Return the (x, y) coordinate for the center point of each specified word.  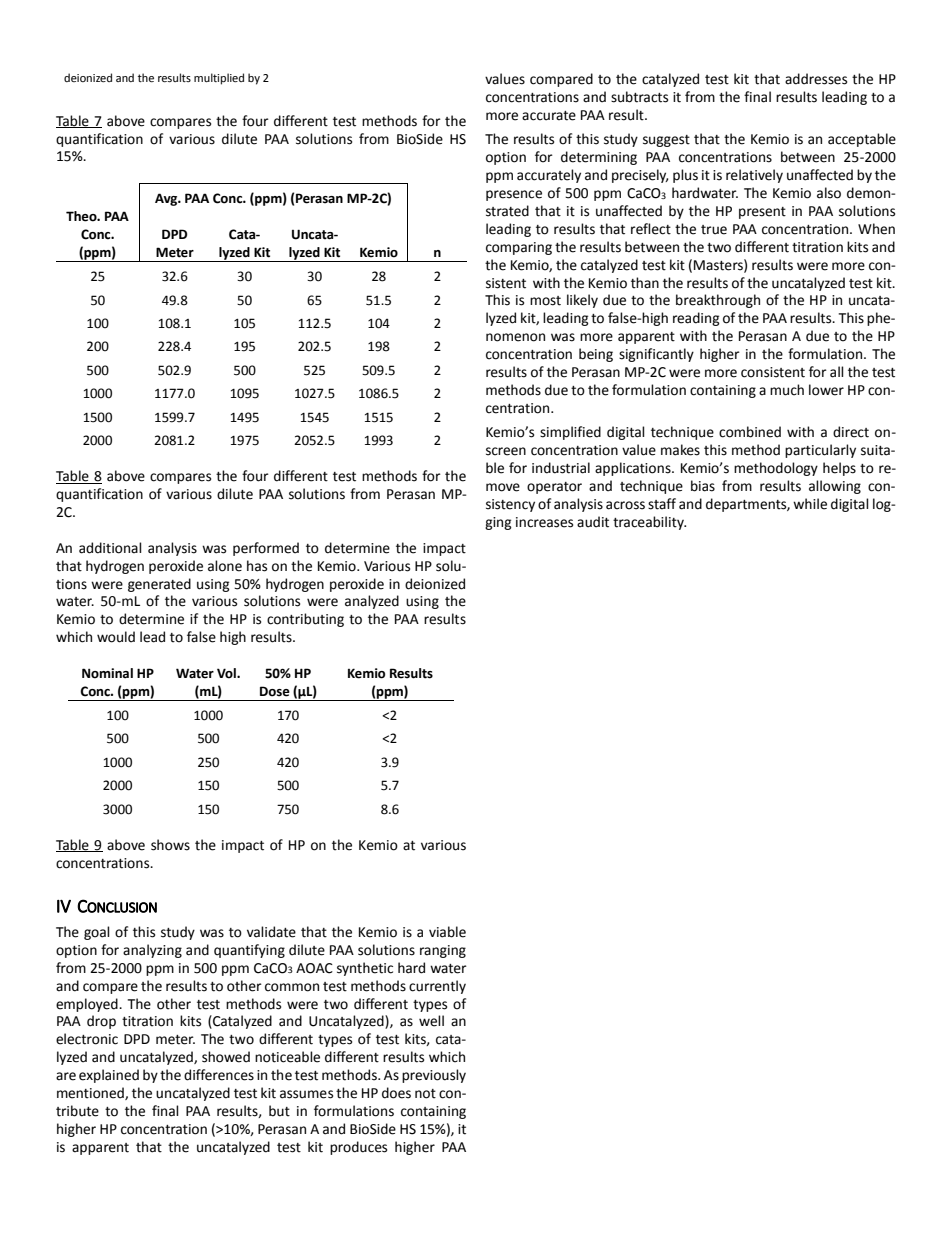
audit (593, 522)
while (810, 504)
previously (434, 1076)
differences (219, 1075)
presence (514, 195)
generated (159, 585)
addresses (816, 79)
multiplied (219, 79)
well (431, 1021)
